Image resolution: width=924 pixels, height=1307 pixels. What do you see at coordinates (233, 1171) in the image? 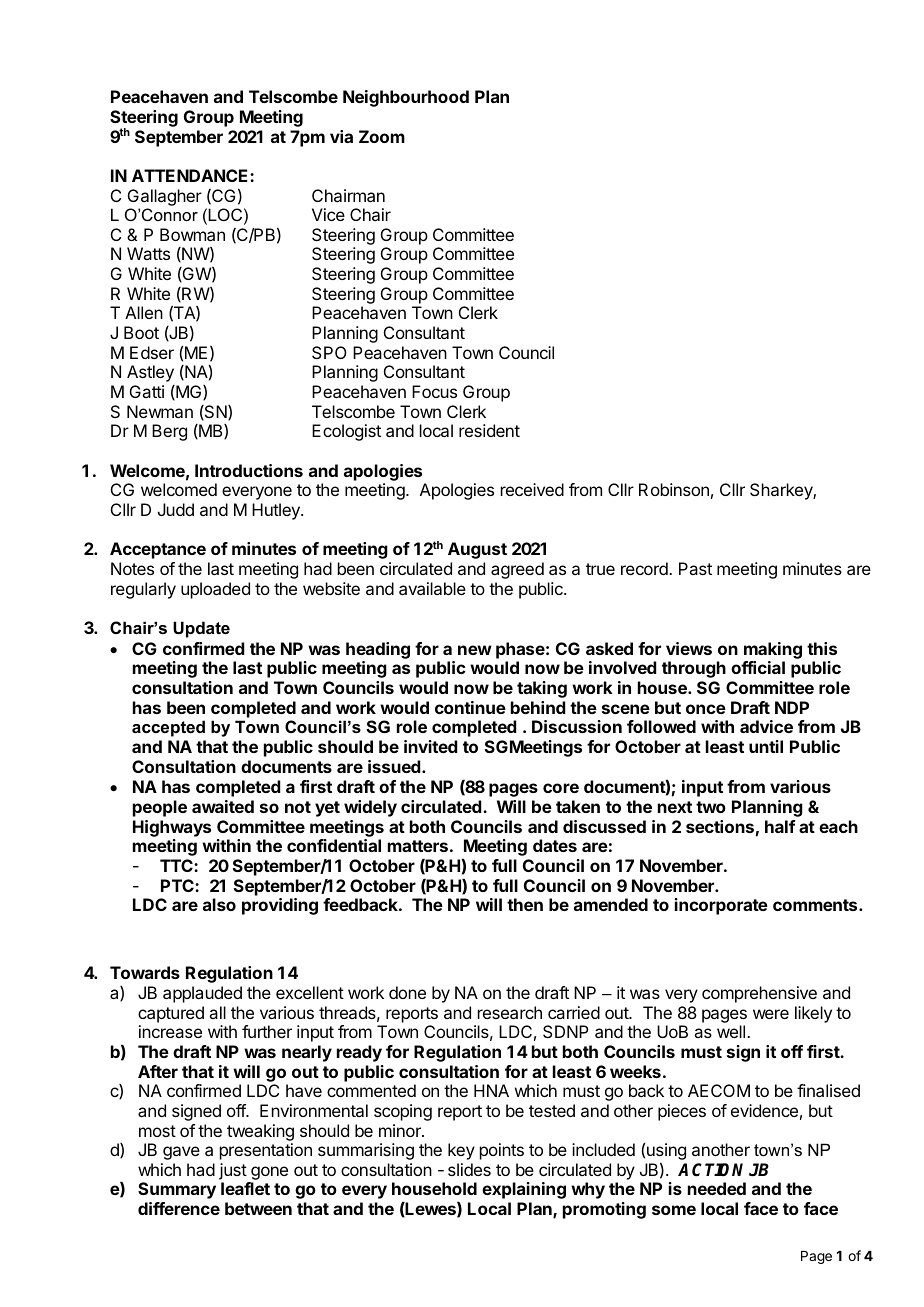
I see `just` at bounding box center [233, 1171].
